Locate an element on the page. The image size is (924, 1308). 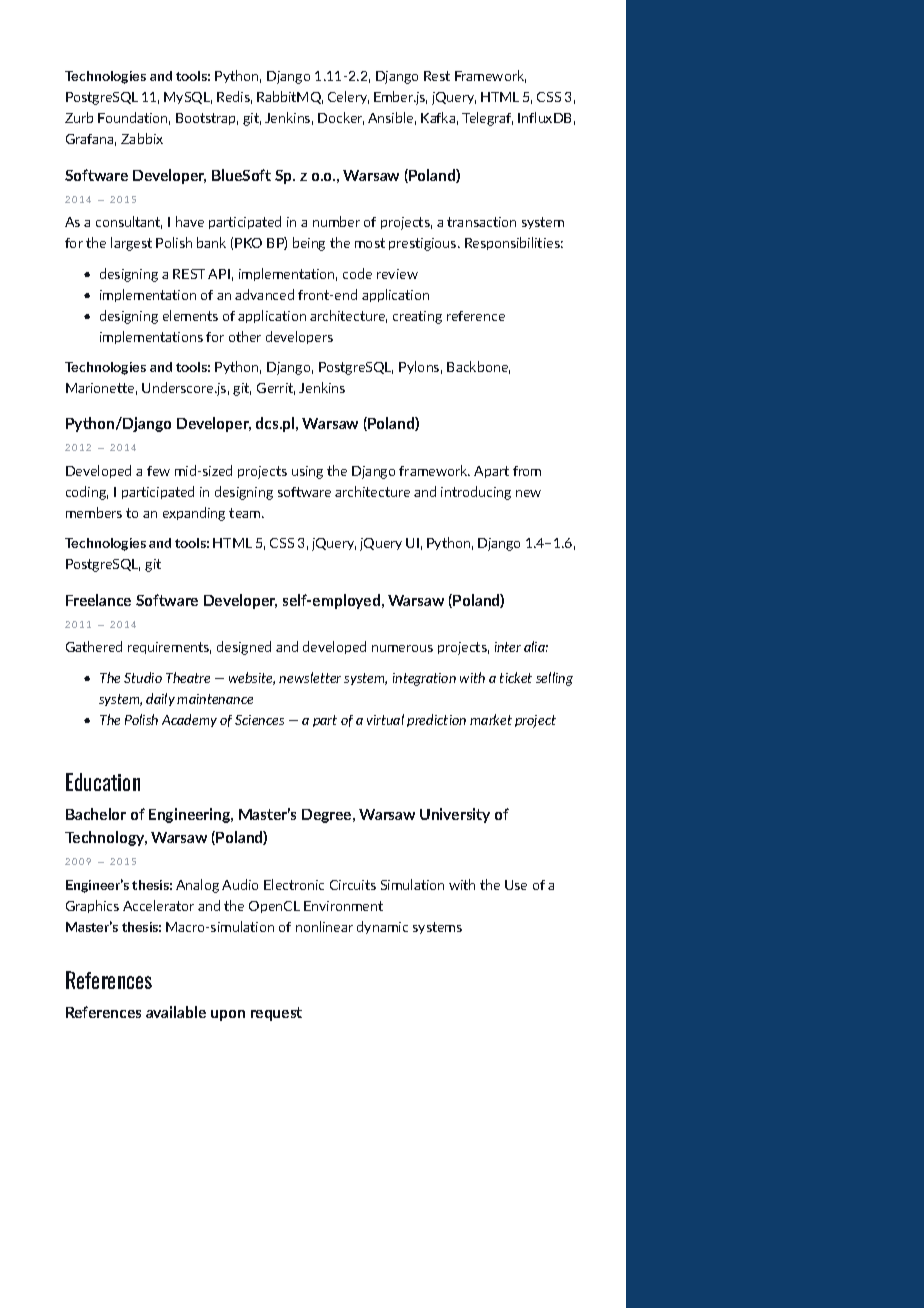
daily is located at coordinates (160, 699).
